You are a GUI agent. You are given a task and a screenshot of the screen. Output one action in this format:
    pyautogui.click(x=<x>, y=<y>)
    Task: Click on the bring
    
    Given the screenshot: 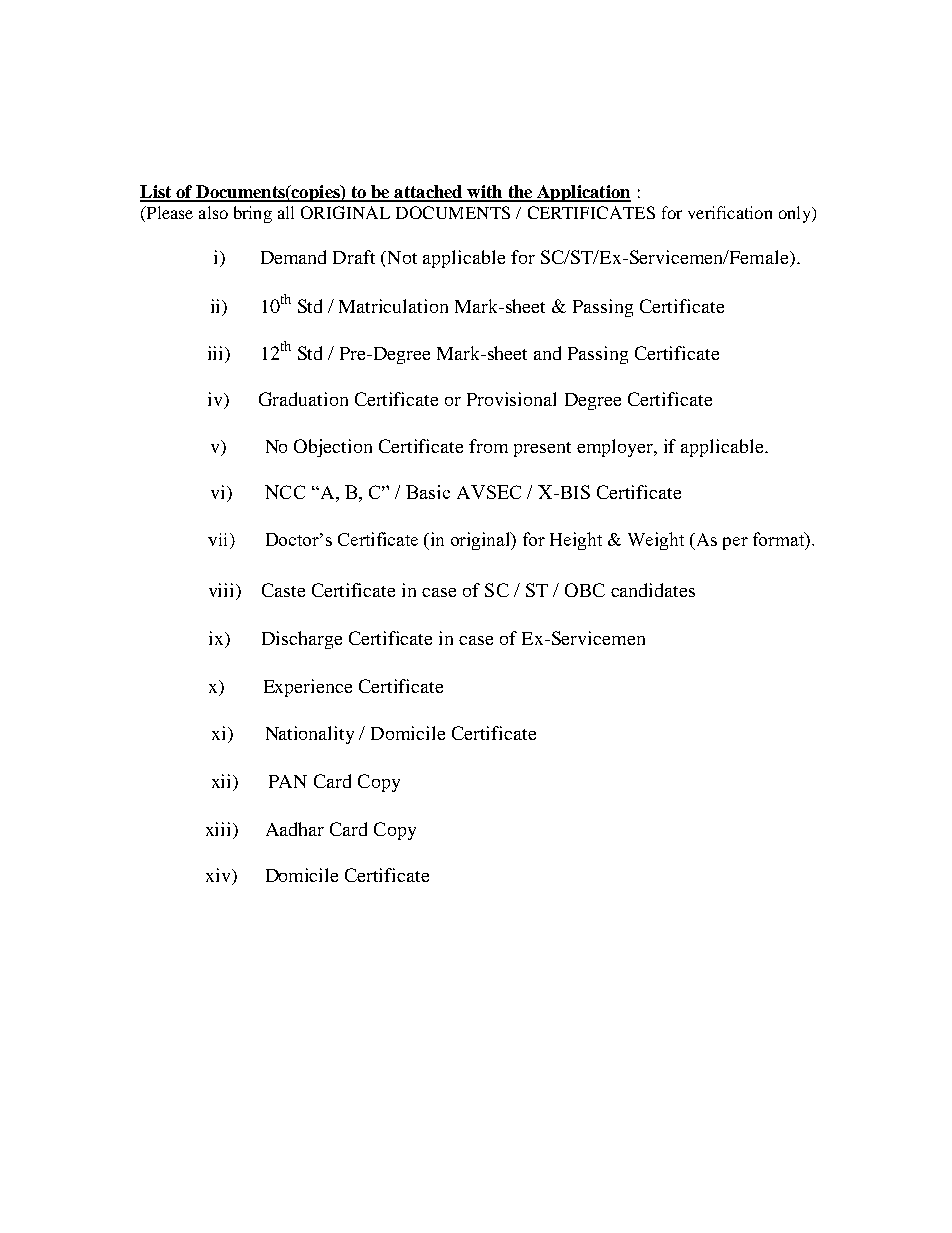 What is the action you would take?
    pyautogui.click(x=253, y=214)
